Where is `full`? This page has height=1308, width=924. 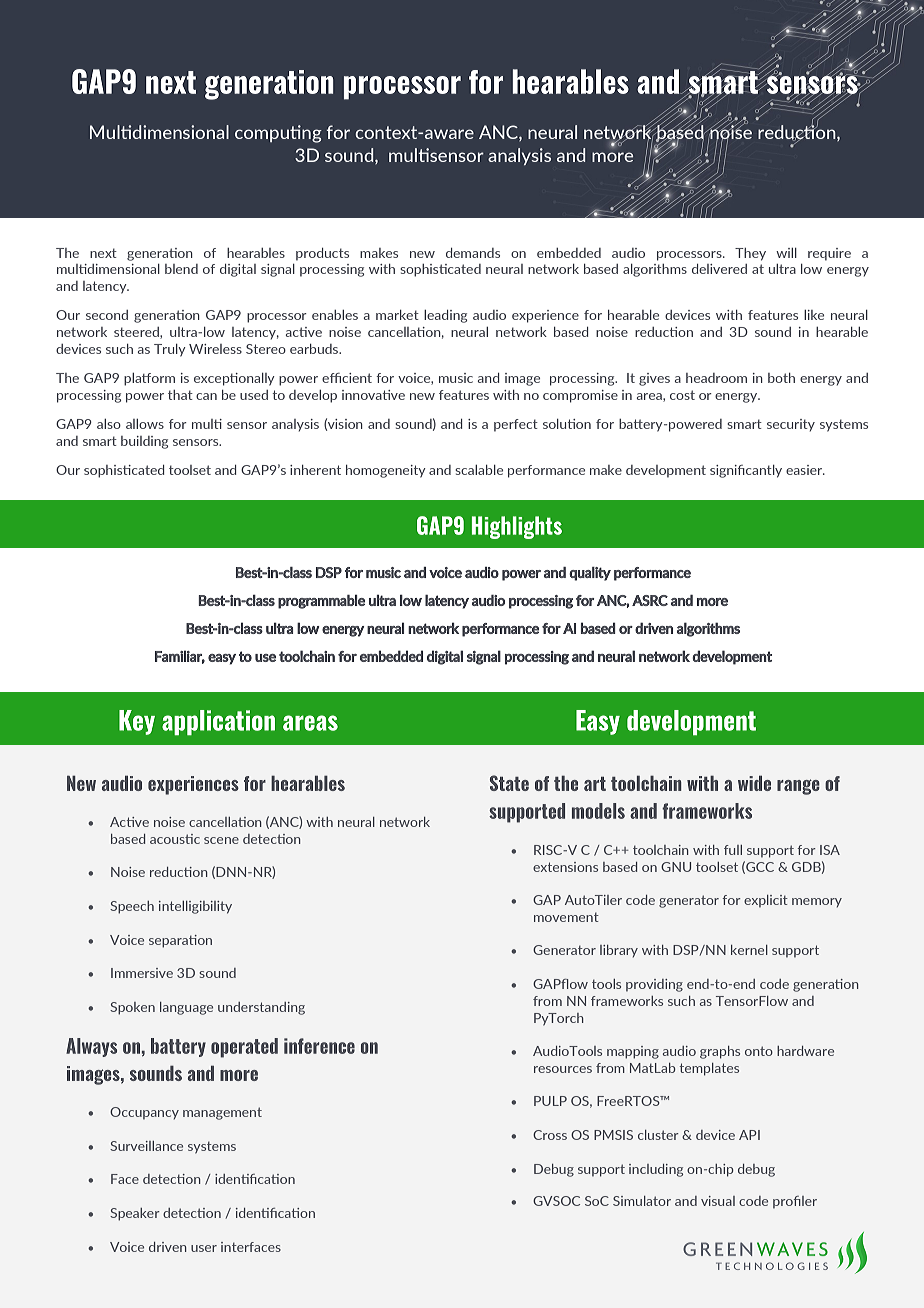
full is located at coordinates (733, 850).
